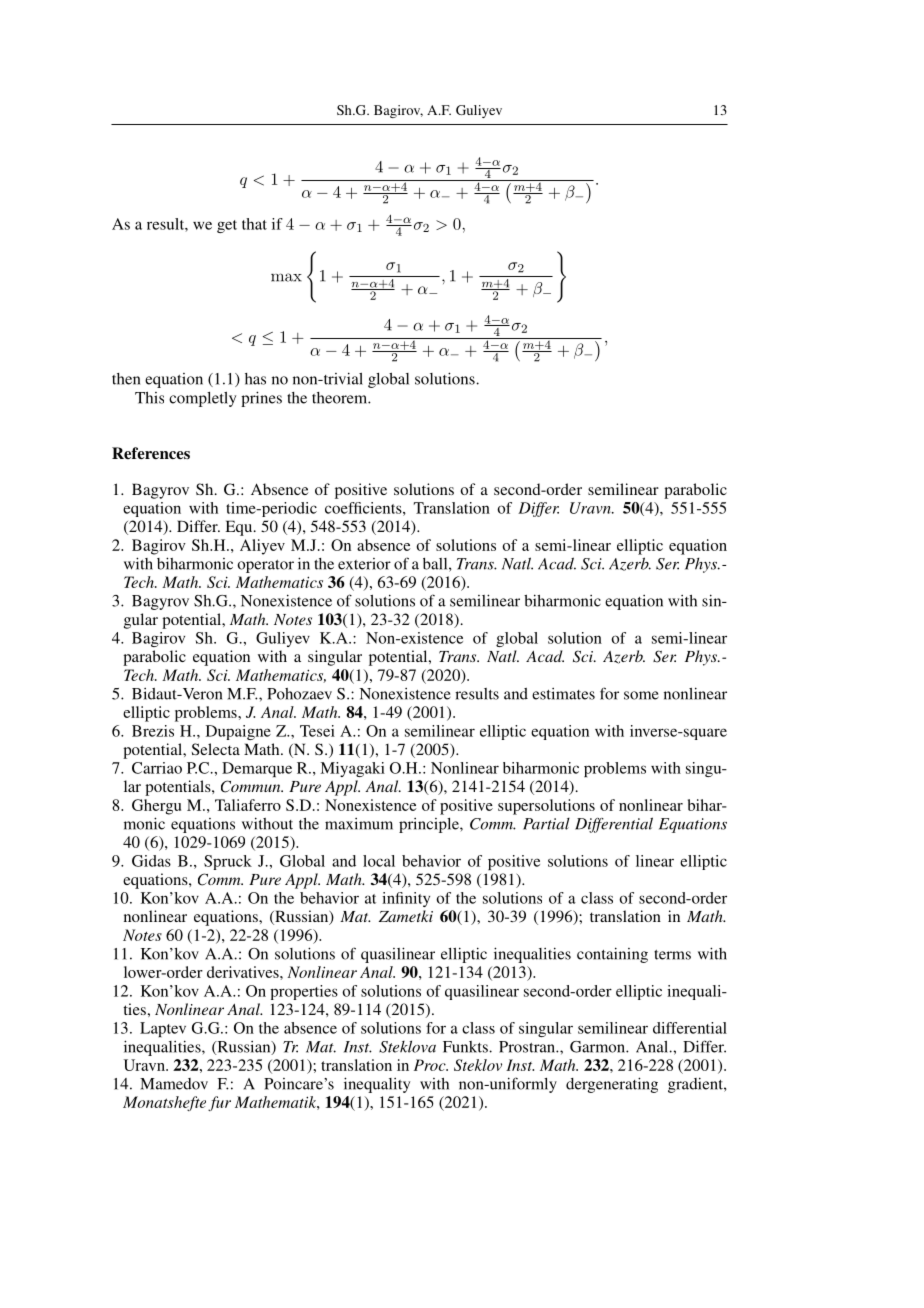 This document has width=924, height=1308. I want to click on fur, so click(219, 1103).
